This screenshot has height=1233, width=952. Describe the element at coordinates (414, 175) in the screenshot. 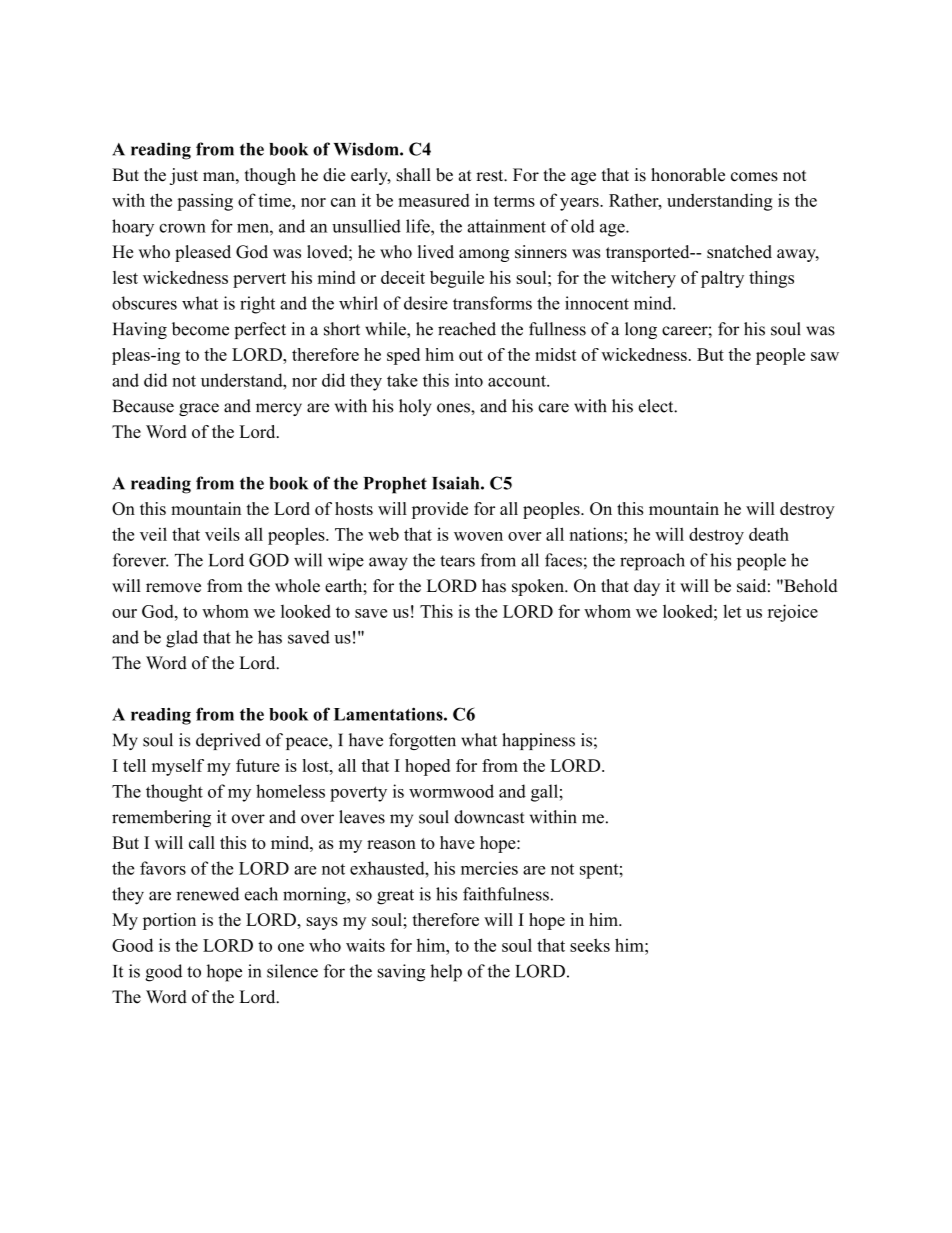

I see `shall` at that location.
